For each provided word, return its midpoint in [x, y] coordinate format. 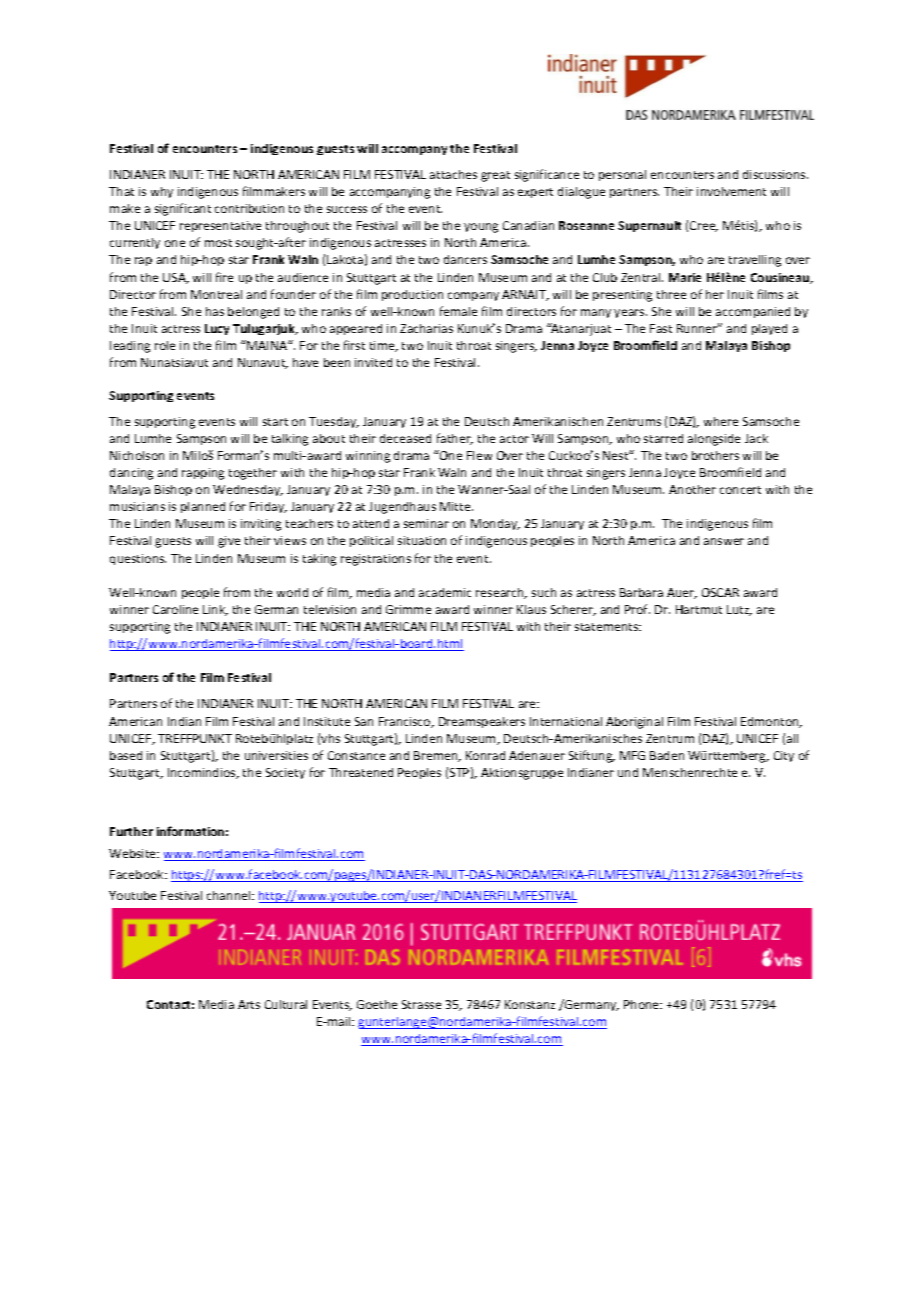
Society [285, 773]
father [455, 439]
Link [215, 610]
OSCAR [720, 592]
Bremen [437, 756]
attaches [453, 174]
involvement [731, 191]
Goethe [377, 1004]
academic [445, 592]
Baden [667, 755]
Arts [249, 1004]
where [721, 421]
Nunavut [263, 363]
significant [183, 209]
